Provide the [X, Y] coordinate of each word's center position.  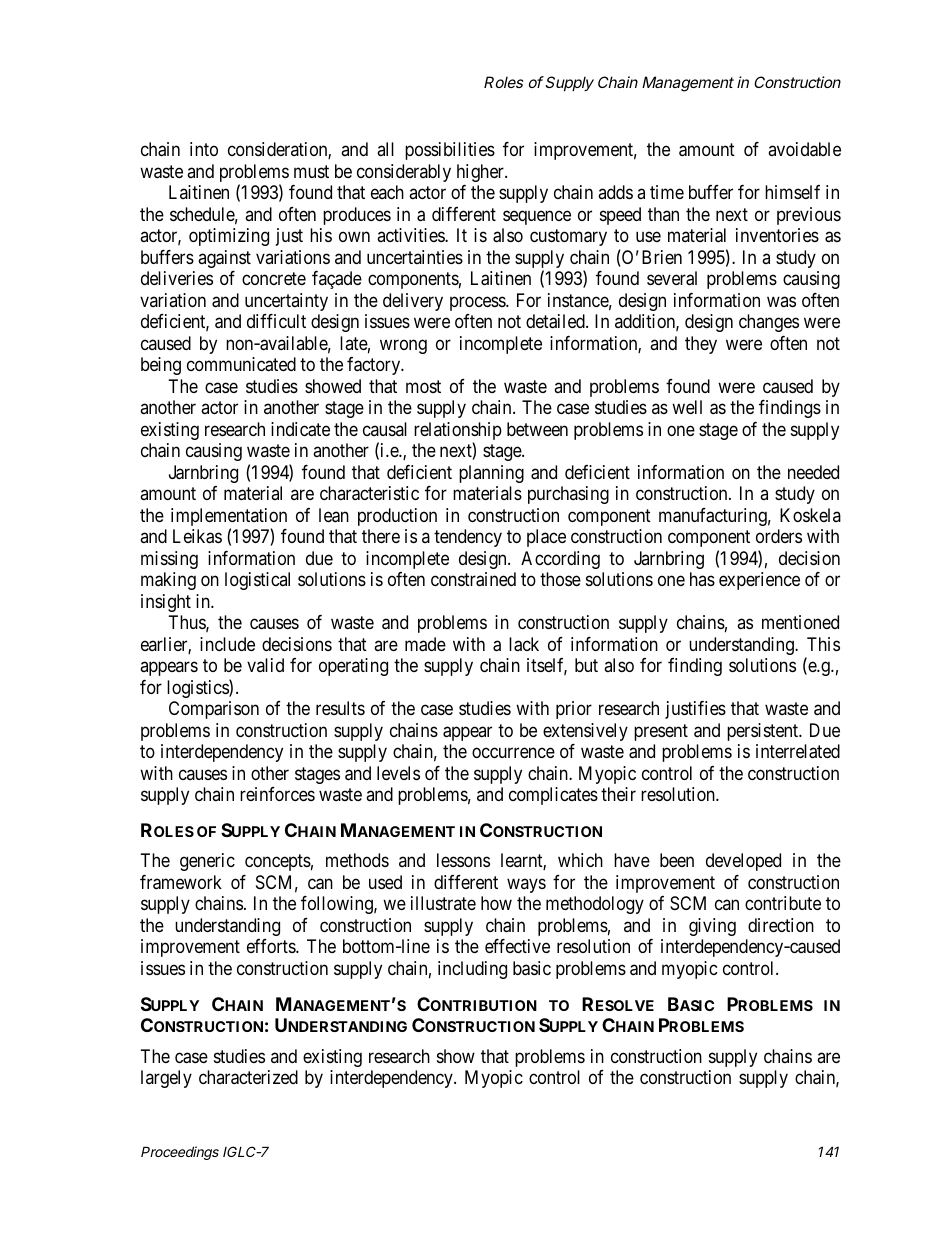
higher [481, 173]
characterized [248, 1077]
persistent [764, 732]
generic [207, 862]
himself [792, 192]
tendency [468, 538]
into [204, 149]
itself [547, 666]
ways [526, 885]
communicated [241, 364]
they [701, 345]
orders [779, 536]
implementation [229, 518]
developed [743, 862]
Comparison [214, 710]
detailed [556, 321]
